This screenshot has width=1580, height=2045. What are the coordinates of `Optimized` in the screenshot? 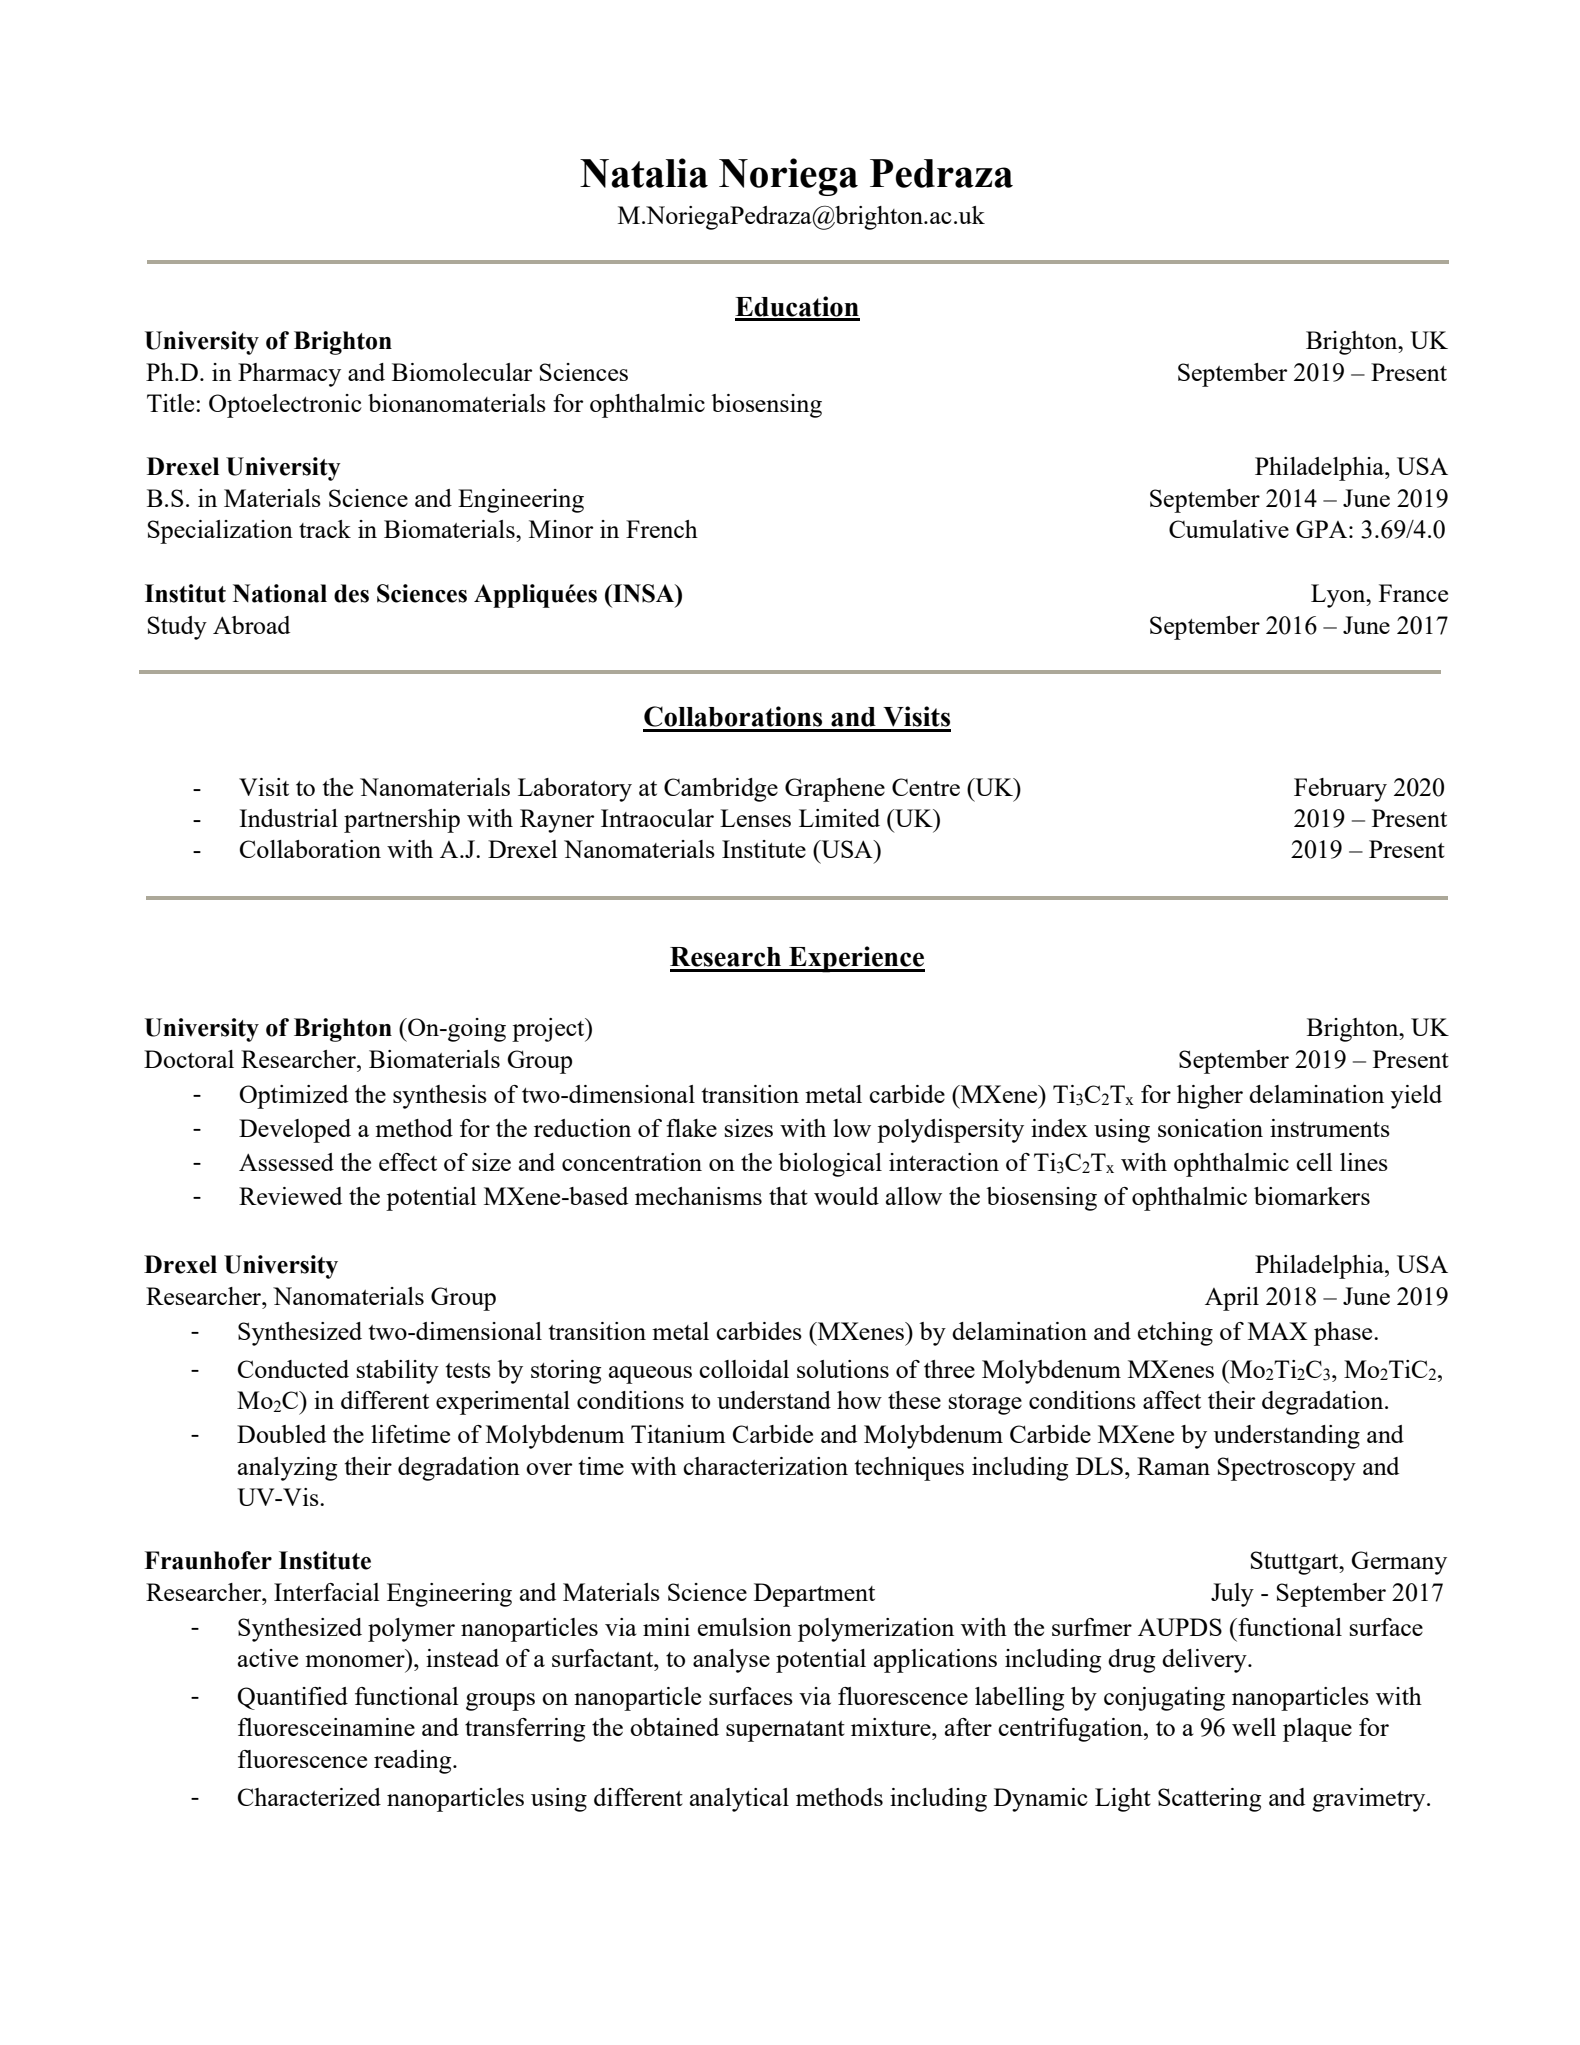 It's located at (293, 1097).
